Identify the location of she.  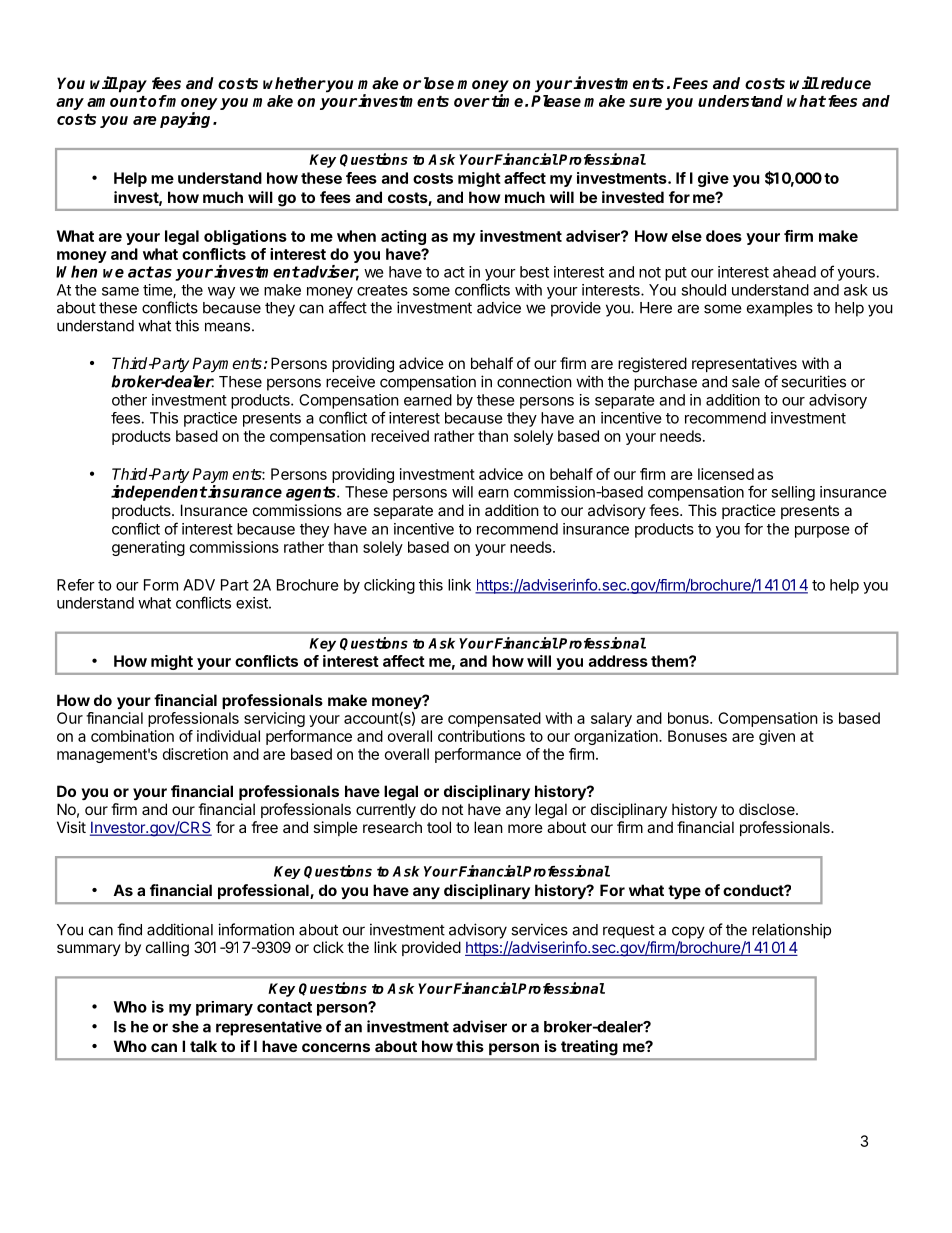
(185, 1027).
